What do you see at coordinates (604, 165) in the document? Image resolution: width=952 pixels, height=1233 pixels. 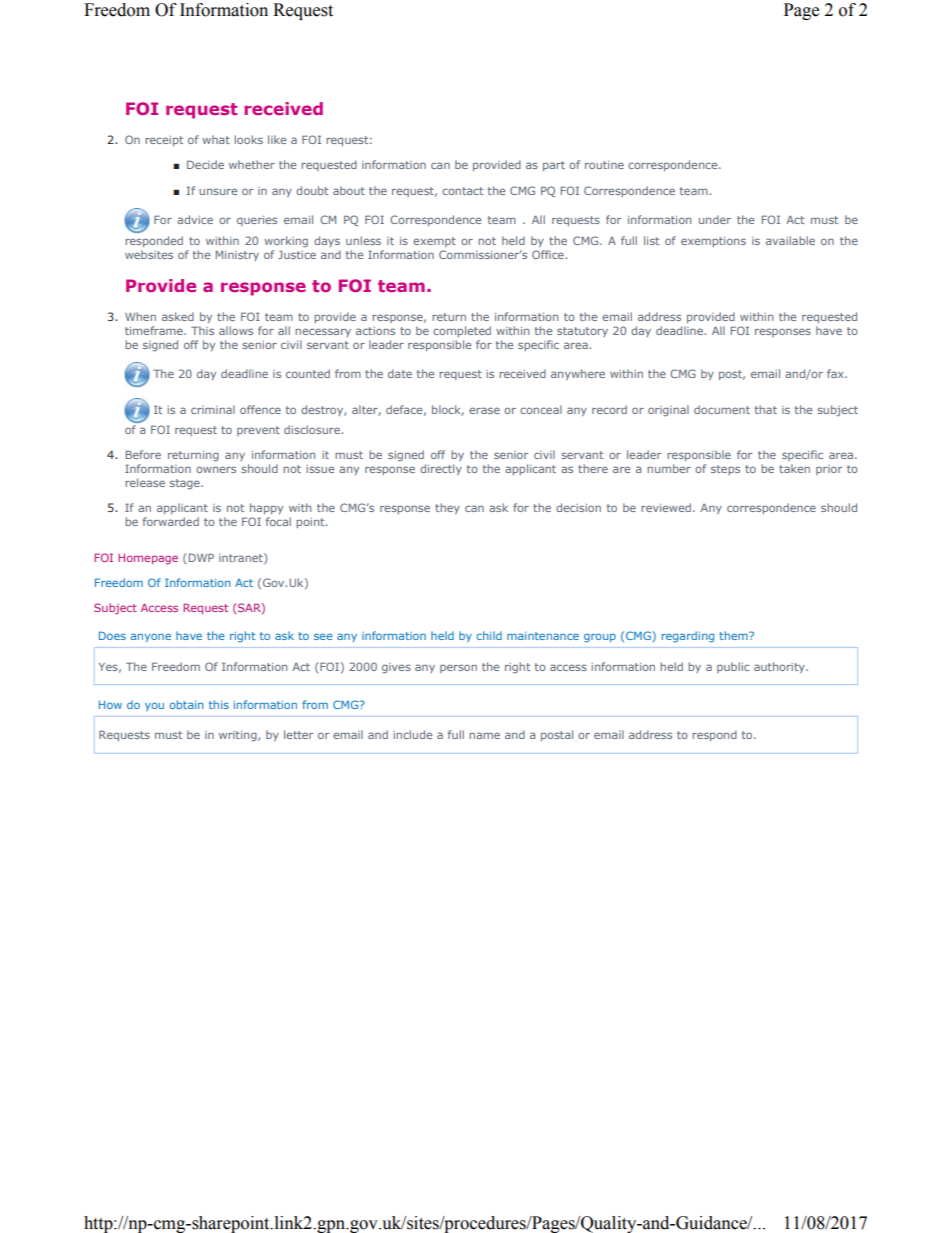 I see `routine` at bounding box center [604, 165].
